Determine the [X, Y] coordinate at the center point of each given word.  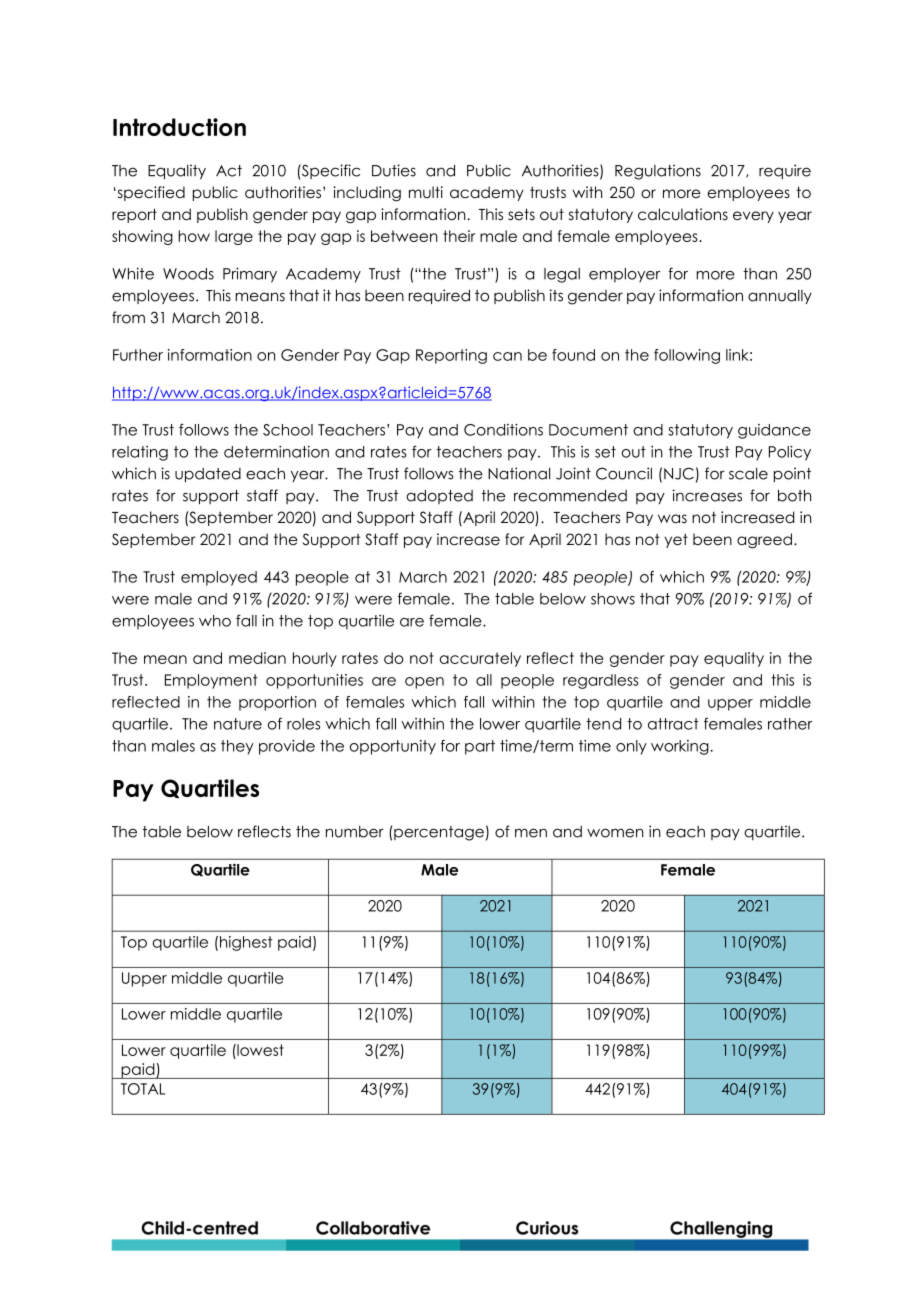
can [507, 356]
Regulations [658, 172]
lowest [259, 1050]
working [681, 747]
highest [246, 943]
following [687, 356]
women [615, 833]
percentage [439, 833]
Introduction [179, 127]
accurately [480, 659]
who [215, 621]
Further [138, 355]
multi [426, 192]
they [237, 747]
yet [676, 540]
